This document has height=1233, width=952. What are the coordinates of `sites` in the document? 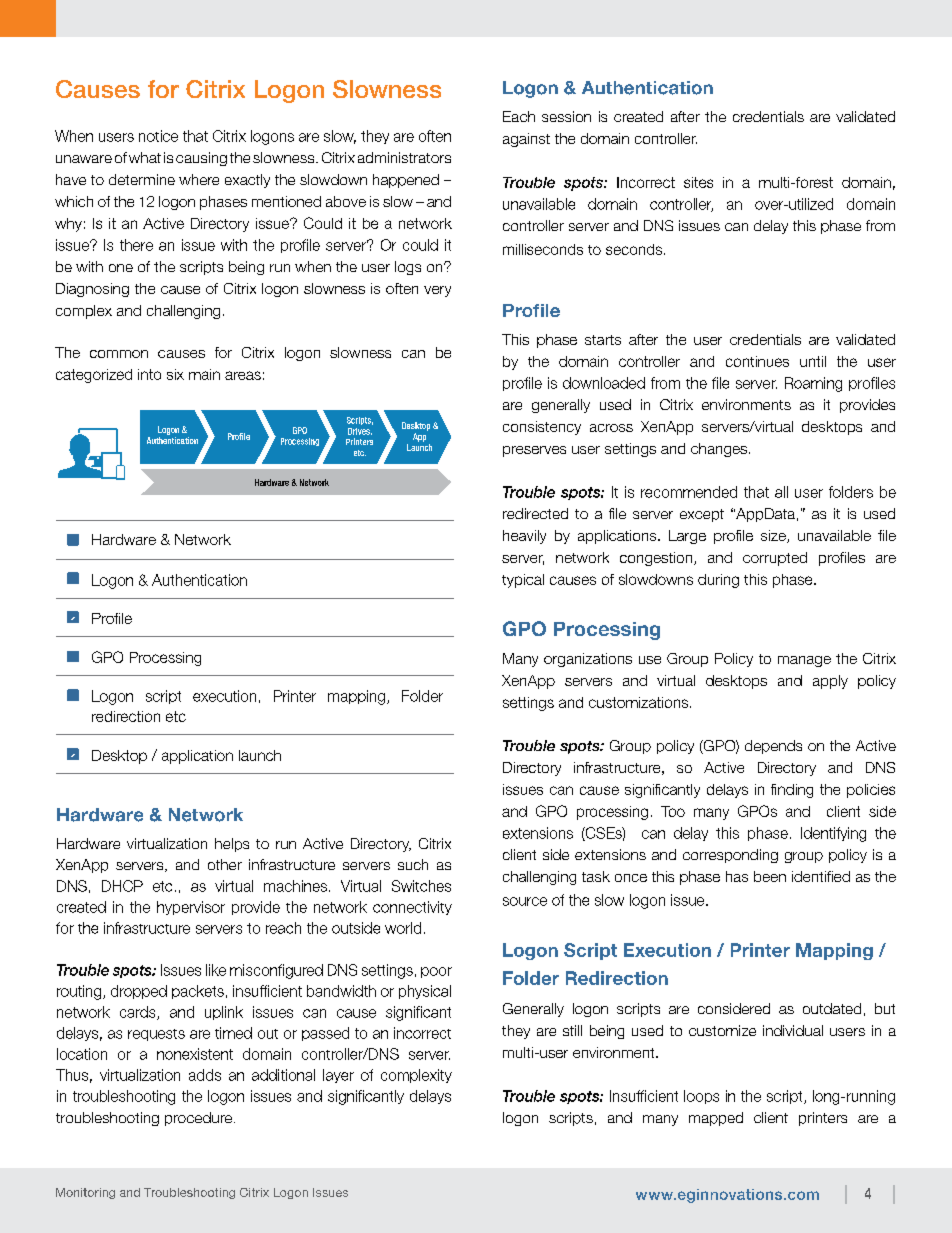 It's located at (698, 182).
